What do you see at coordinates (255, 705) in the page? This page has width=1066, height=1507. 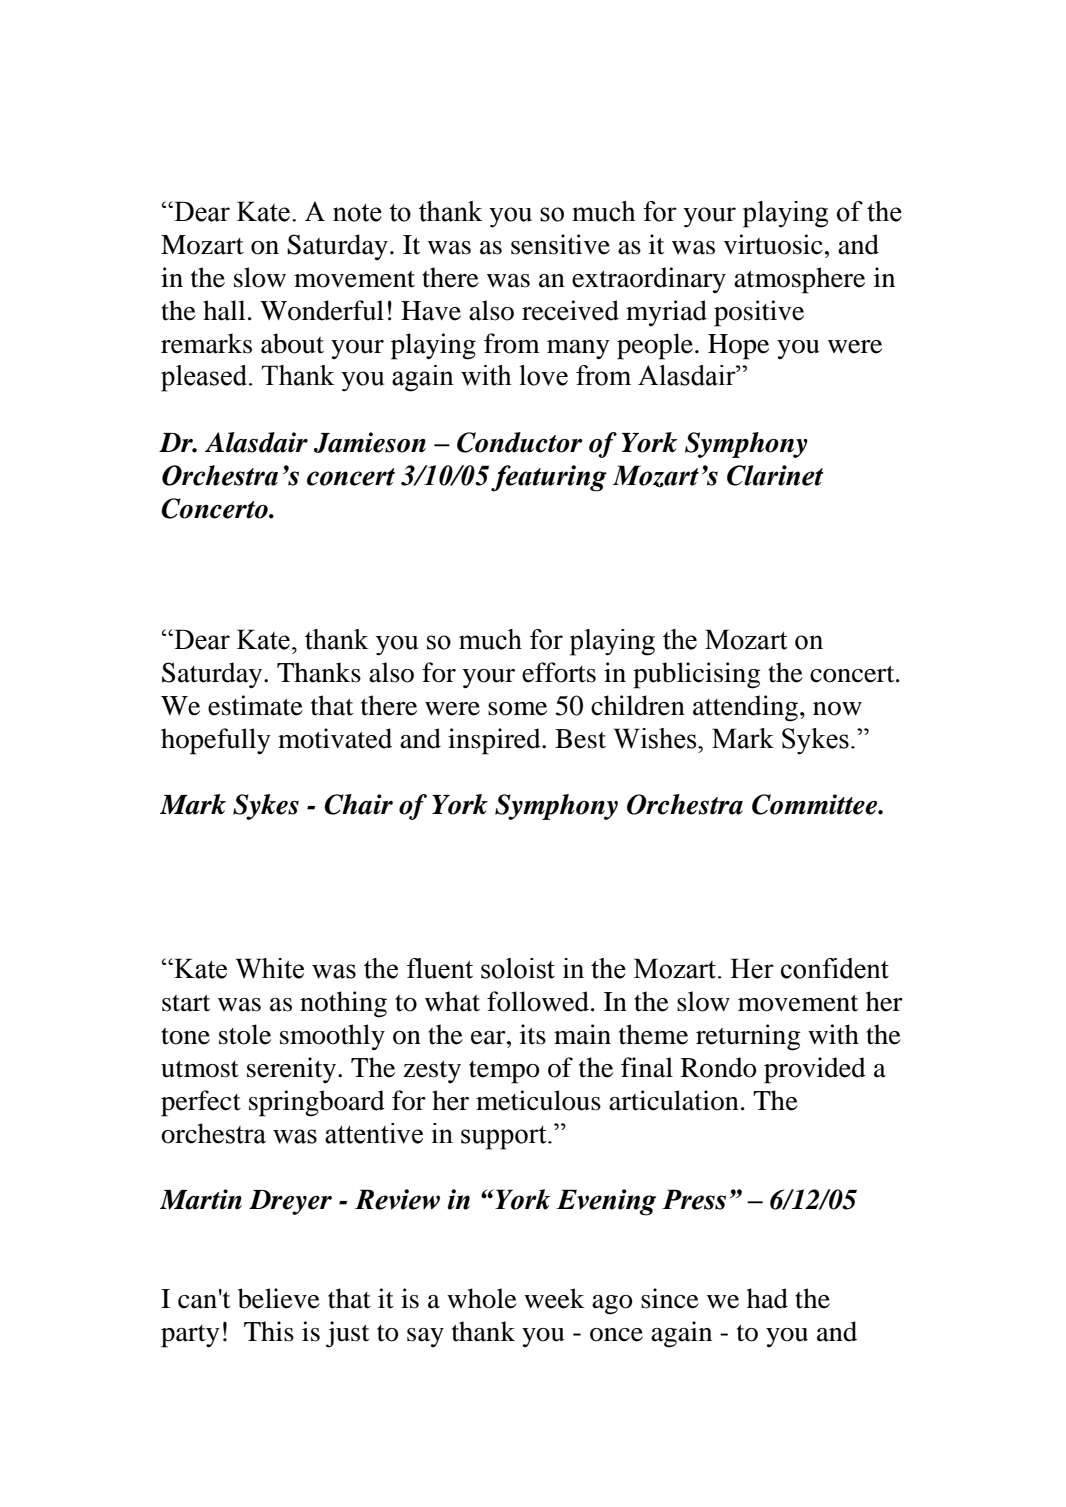 I see `estimate` at bounding box center [255, 705].
